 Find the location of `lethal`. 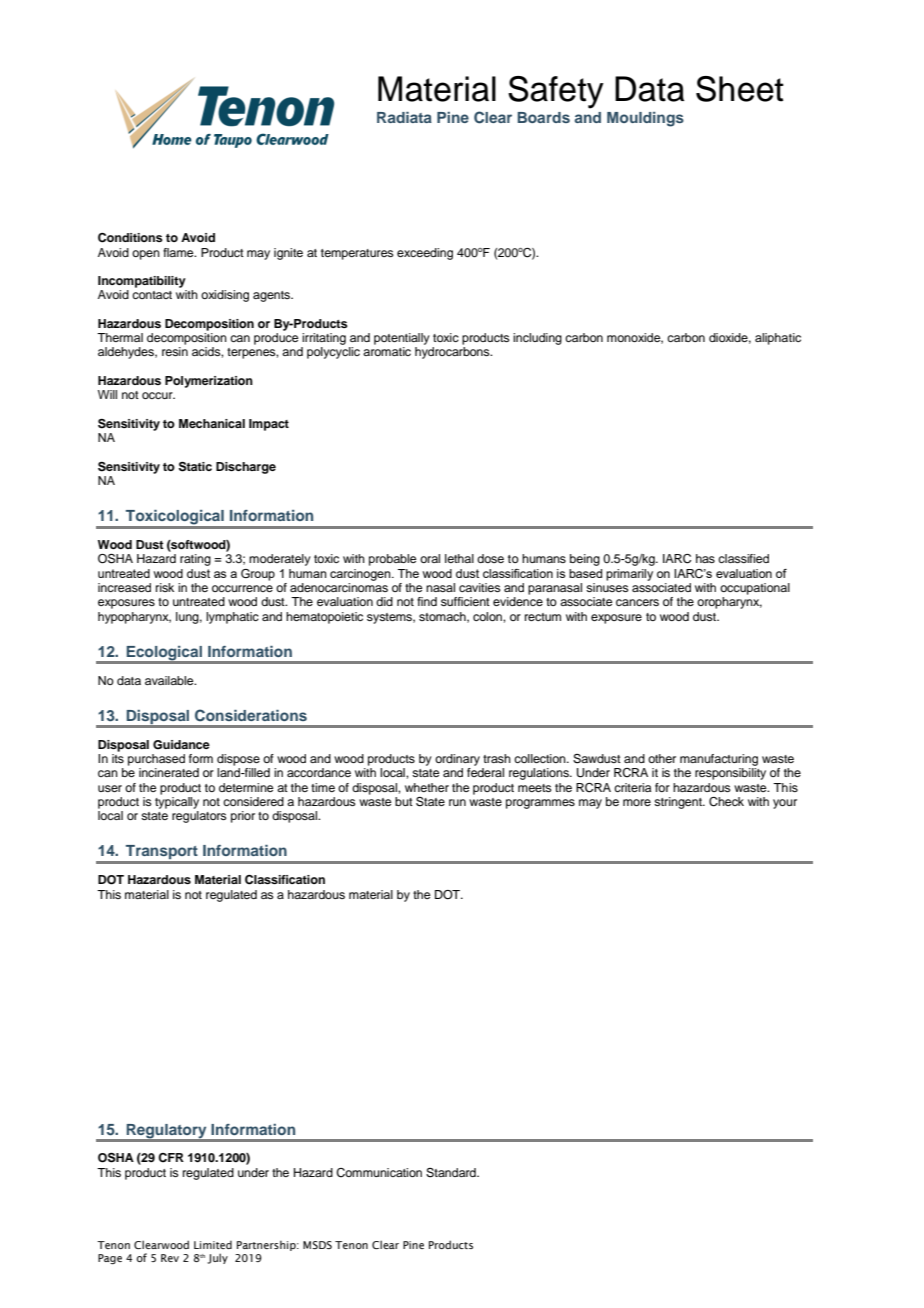

lethal is located at coordinates (459, 558).
